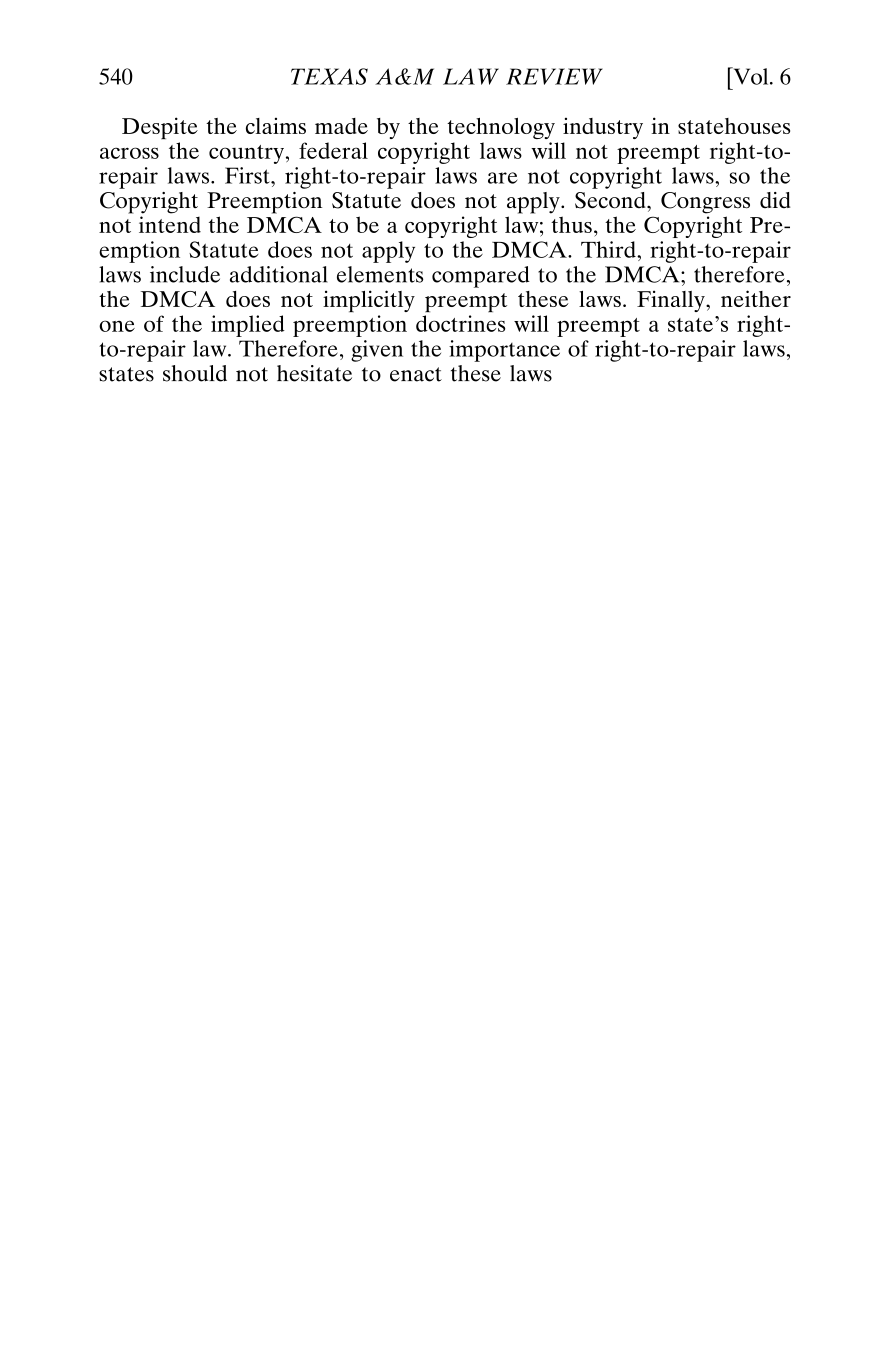 This screenshot has width=890, height=1372. I want to click on thus, so click(571, 224).
